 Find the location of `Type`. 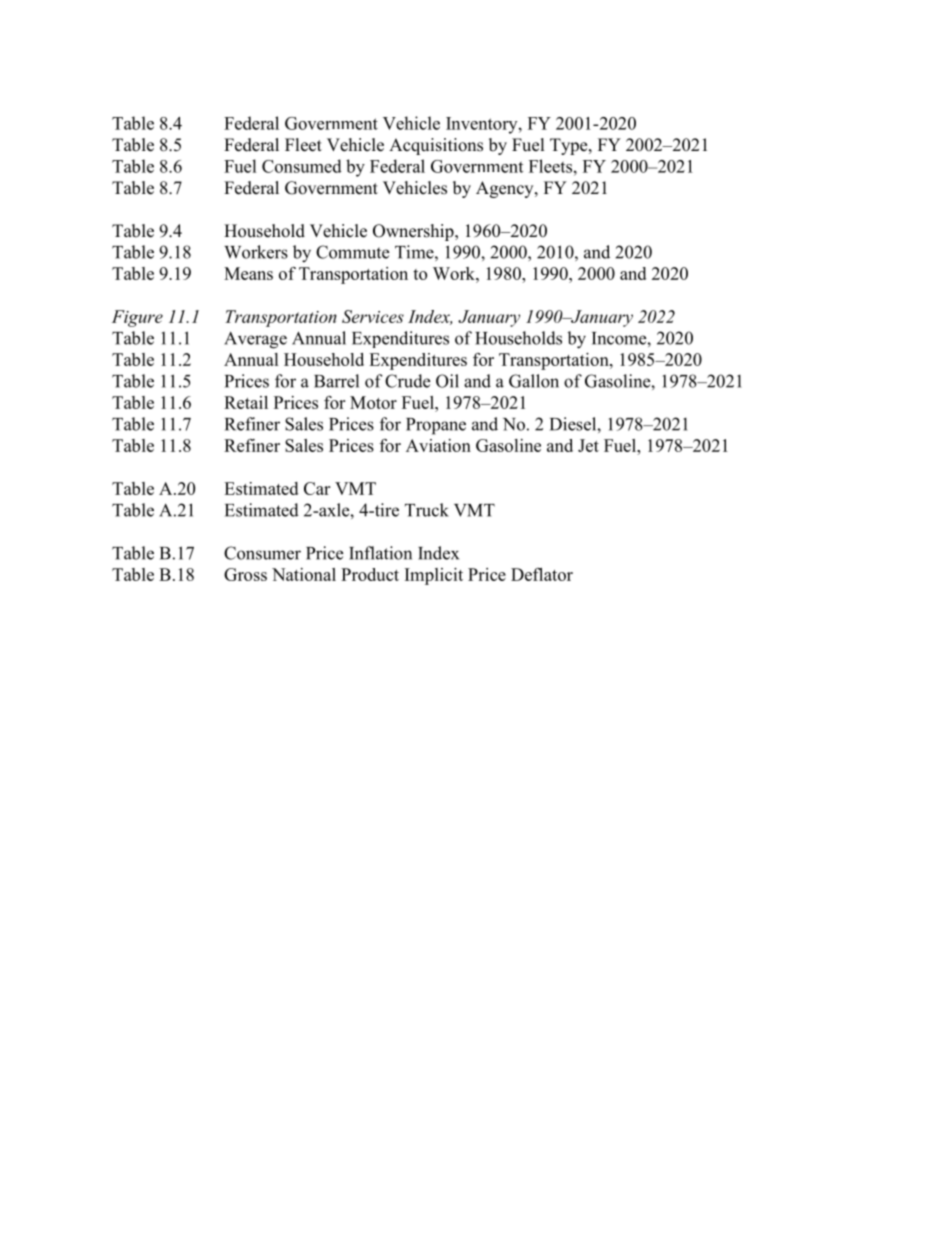

Type is located at coordinates (570, 146).
